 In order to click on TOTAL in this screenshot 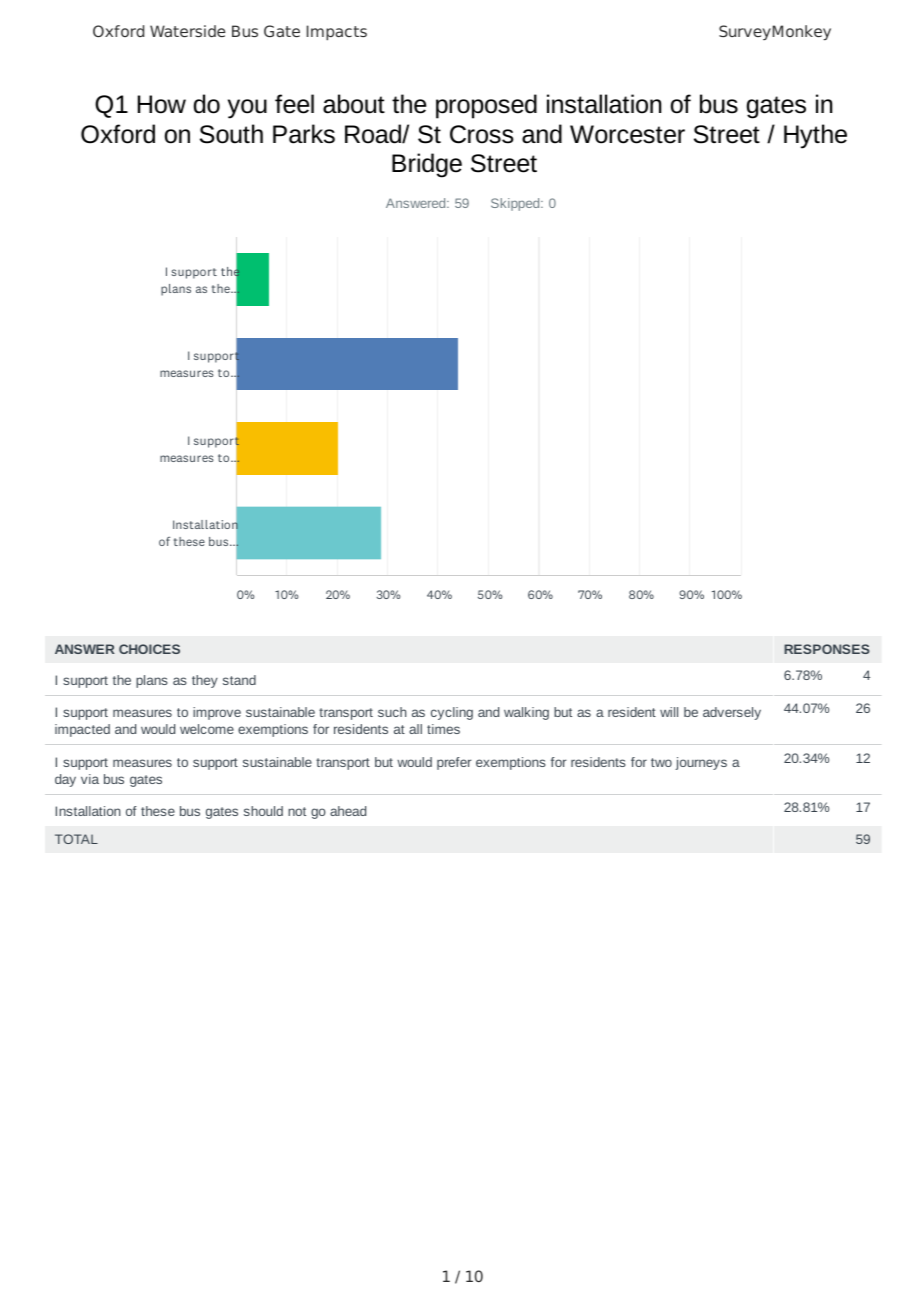, I will do `click(76, 839)`.
